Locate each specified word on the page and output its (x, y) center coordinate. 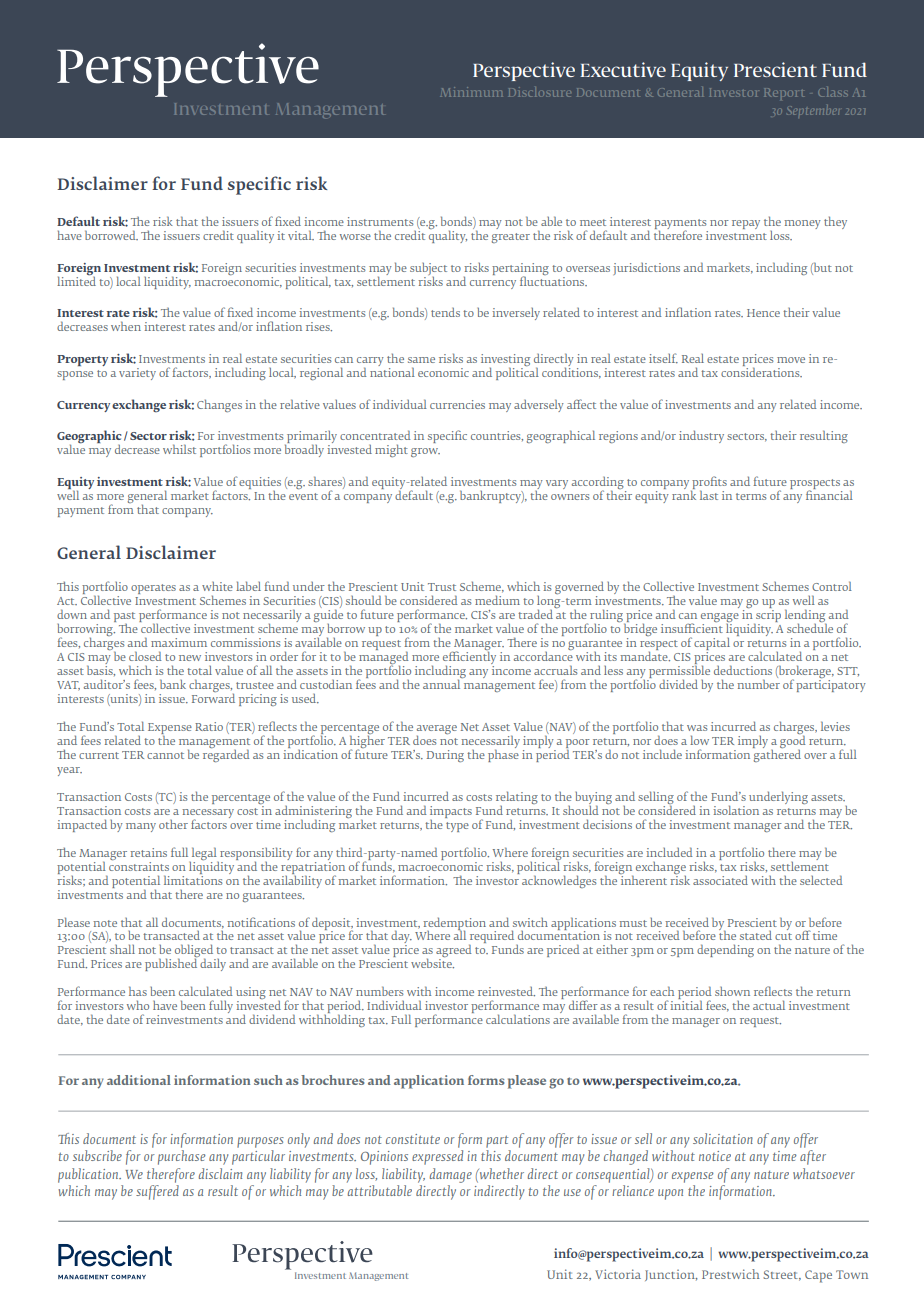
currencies (457, 404)
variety (137, 374)
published (171, 964)
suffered (157, 1191)
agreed (454, 952)
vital (301, 235)
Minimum (471, 92)
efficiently (469, 658)
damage (451, 1175)
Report (784, 92)
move (791, 360)
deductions (743, 670)
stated (756, 935)
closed (145, 656)
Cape (818, 1276)
